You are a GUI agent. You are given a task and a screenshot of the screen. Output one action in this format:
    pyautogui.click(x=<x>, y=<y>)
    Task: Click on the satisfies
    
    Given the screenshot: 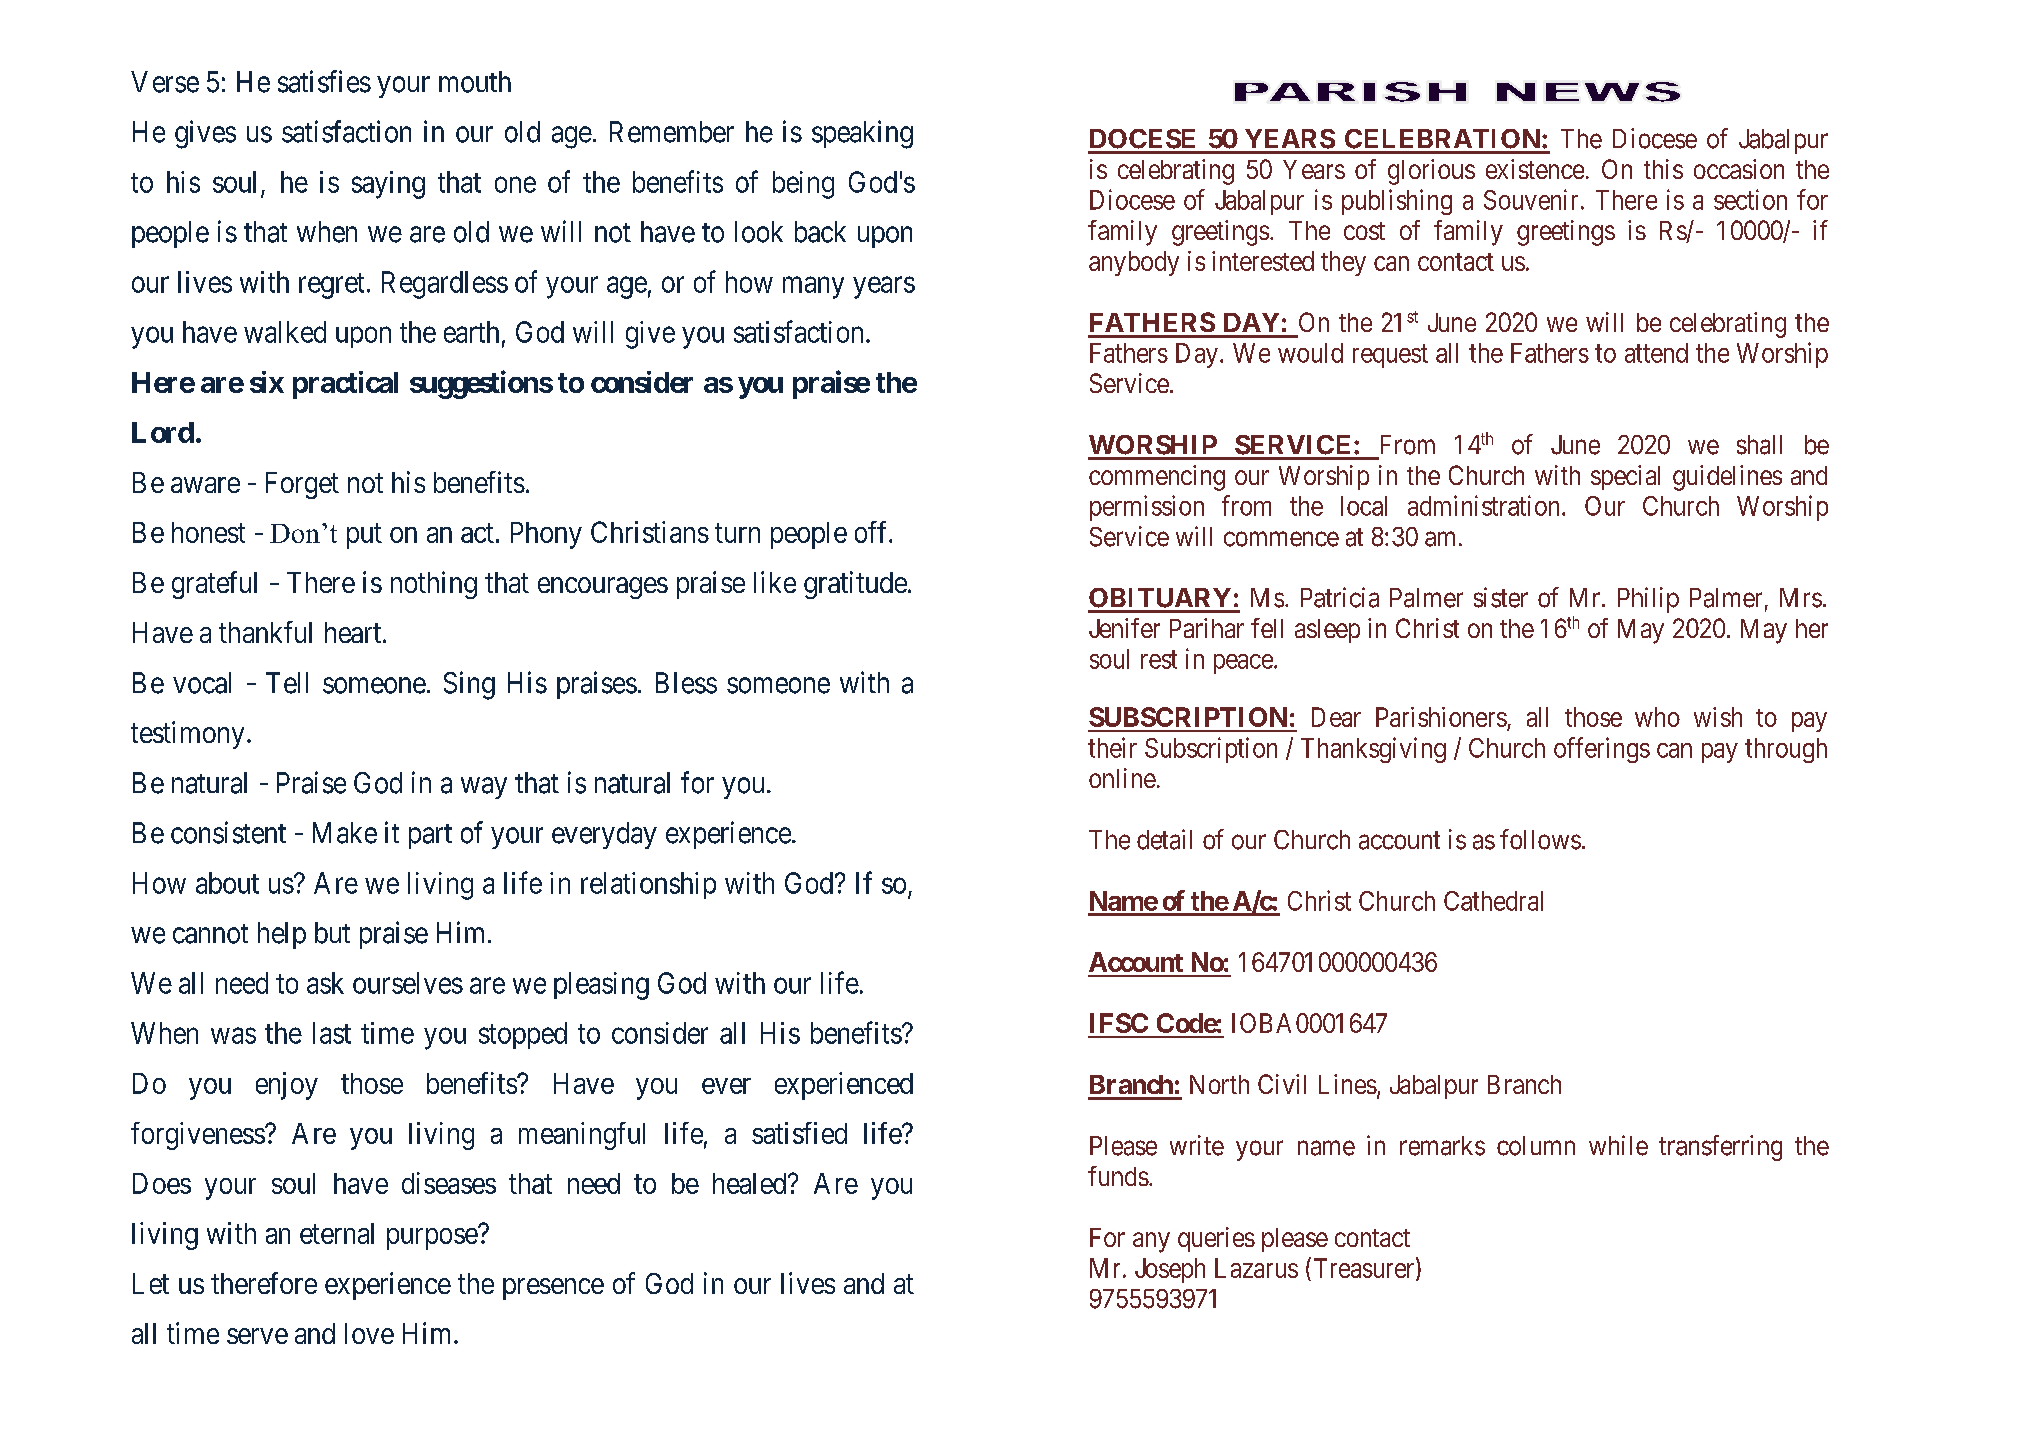 What is the action you would take?
    pyautogui.click(x=324, y=81)
